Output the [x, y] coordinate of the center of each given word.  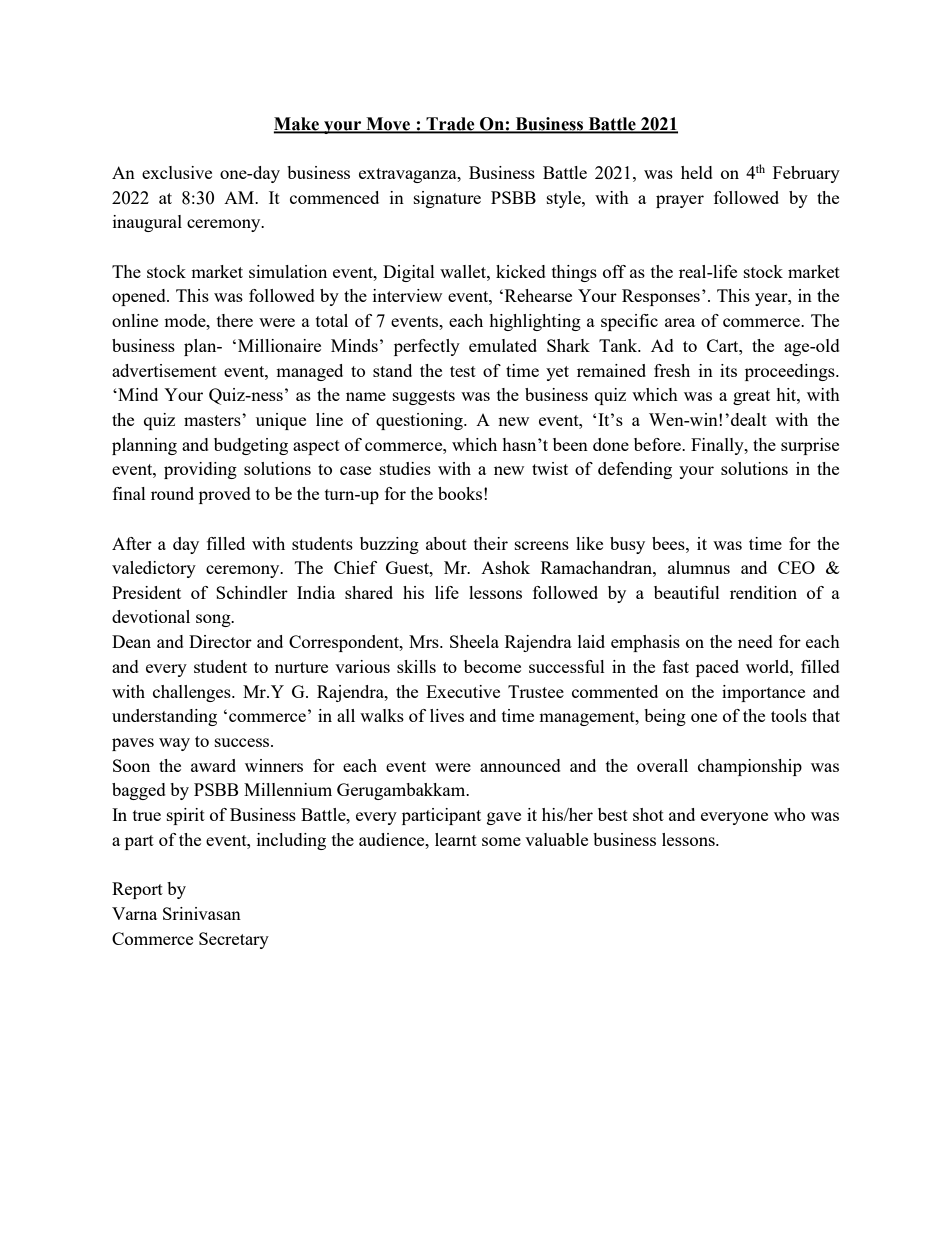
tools [789, 715]
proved [225, 495]
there [235, 320]
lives [447, 715]
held [697, 172]
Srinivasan [202, 913]
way [174, 744]
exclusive [177, 172]
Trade [450, 124]
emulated [503, 345]
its [728, 370]
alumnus [699, 567]
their [491, 543]
